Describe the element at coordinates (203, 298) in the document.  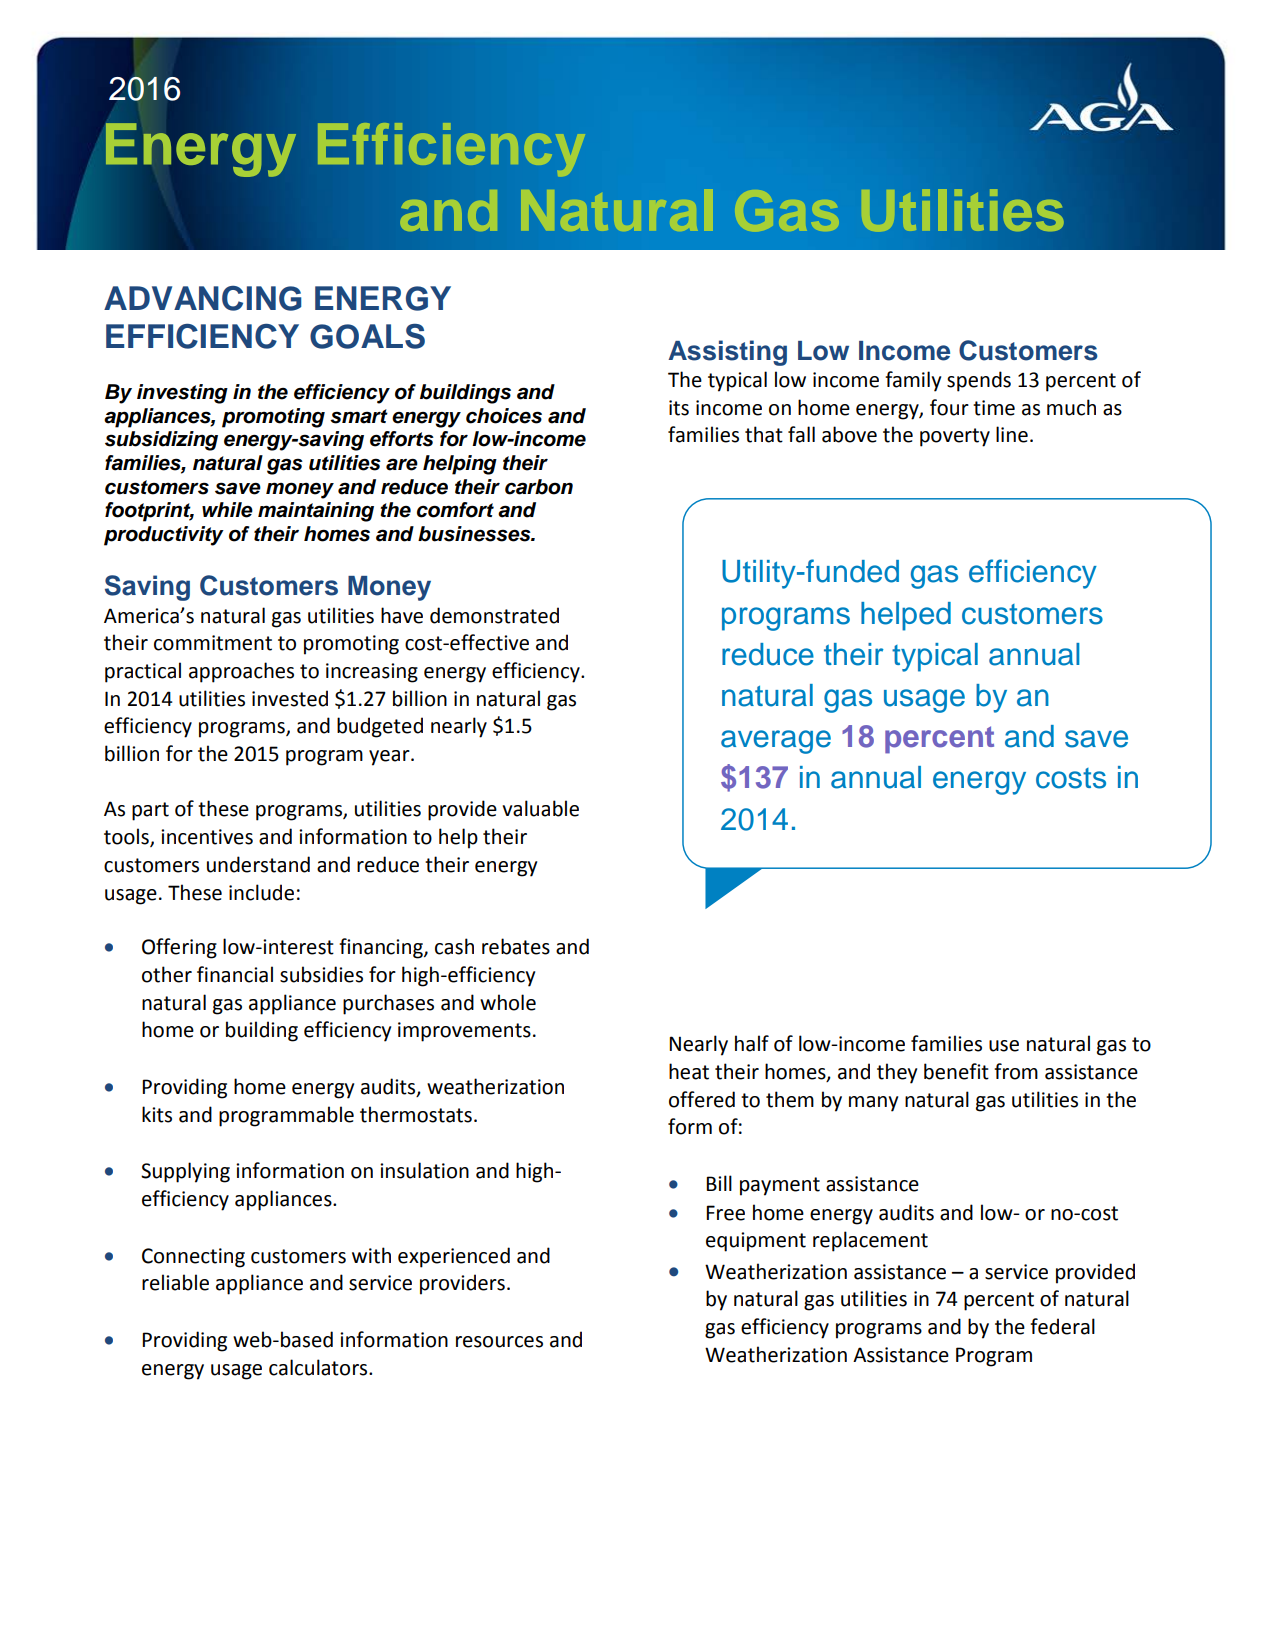
I see `ADVANCING` at that location.
